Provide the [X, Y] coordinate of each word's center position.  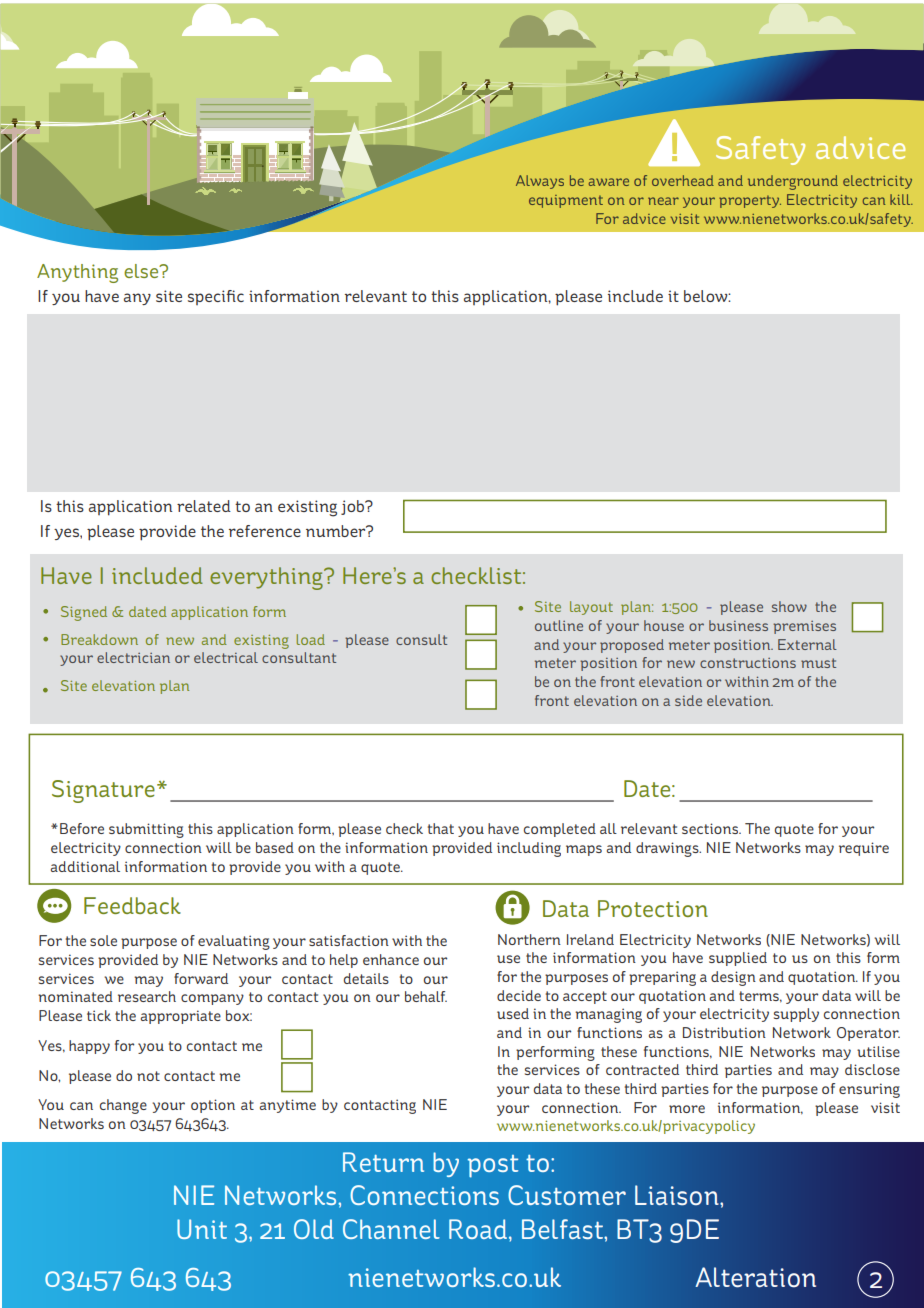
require [864, 849]
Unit [202, 1229]
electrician [133, 657]
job [354, 507]
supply [796, 1015]
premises [804, 627]
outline [559, 625]
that [441, 828]
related [204, 506]
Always [540, 182]
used [513, 1013]
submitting [146, 830]
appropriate [181, 1017]
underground [793, 182]
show [789, 606]
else [142, 271]
